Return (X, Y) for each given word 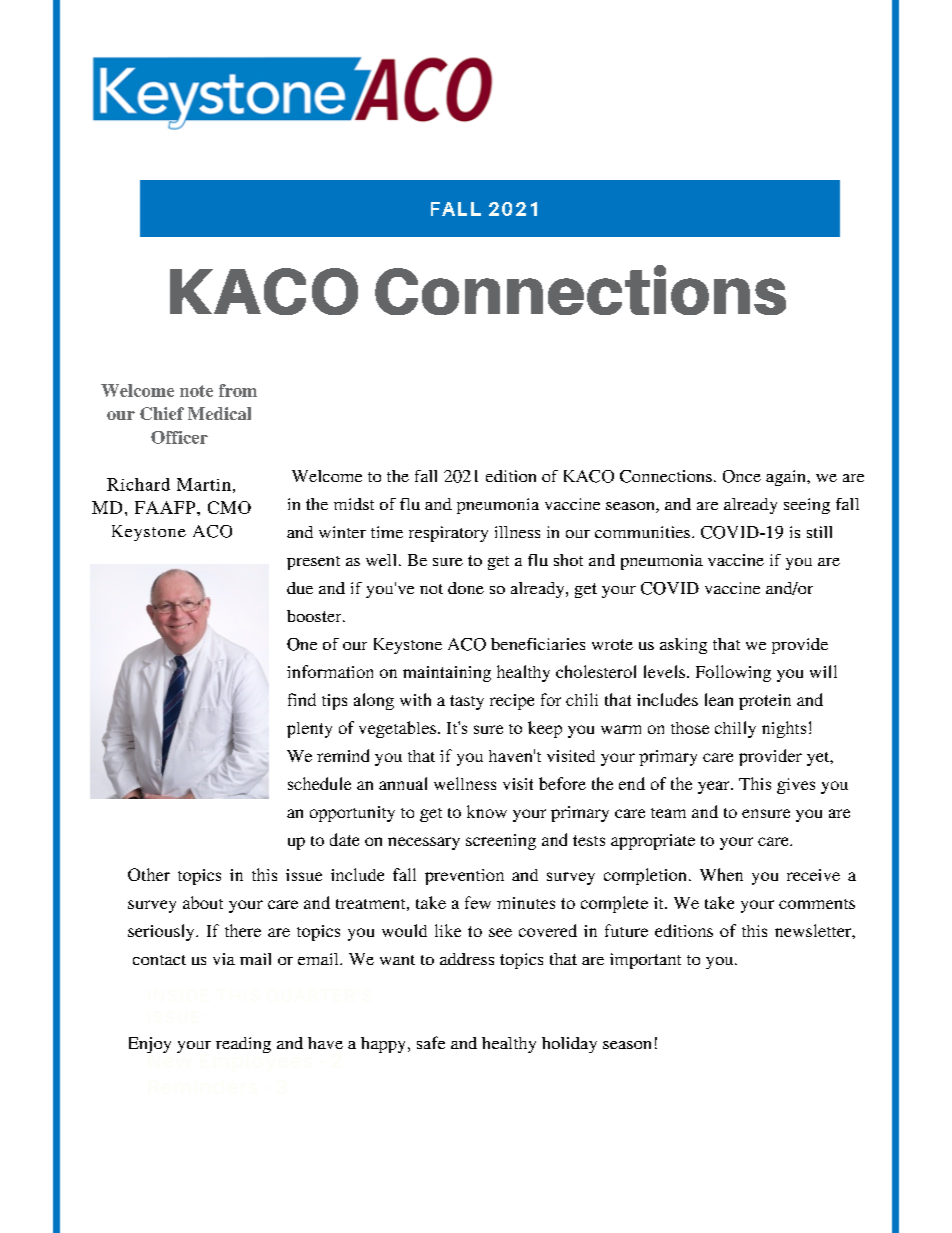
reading (243, 1045)
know (487, 811)
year (715, 787)
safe (431, 1042)
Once (742, 476)
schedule (319, 783)
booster (315, 616)
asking (683, 646)
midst (354, 504)
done (466, 588)
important (645, 961)
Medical (219, 413)
